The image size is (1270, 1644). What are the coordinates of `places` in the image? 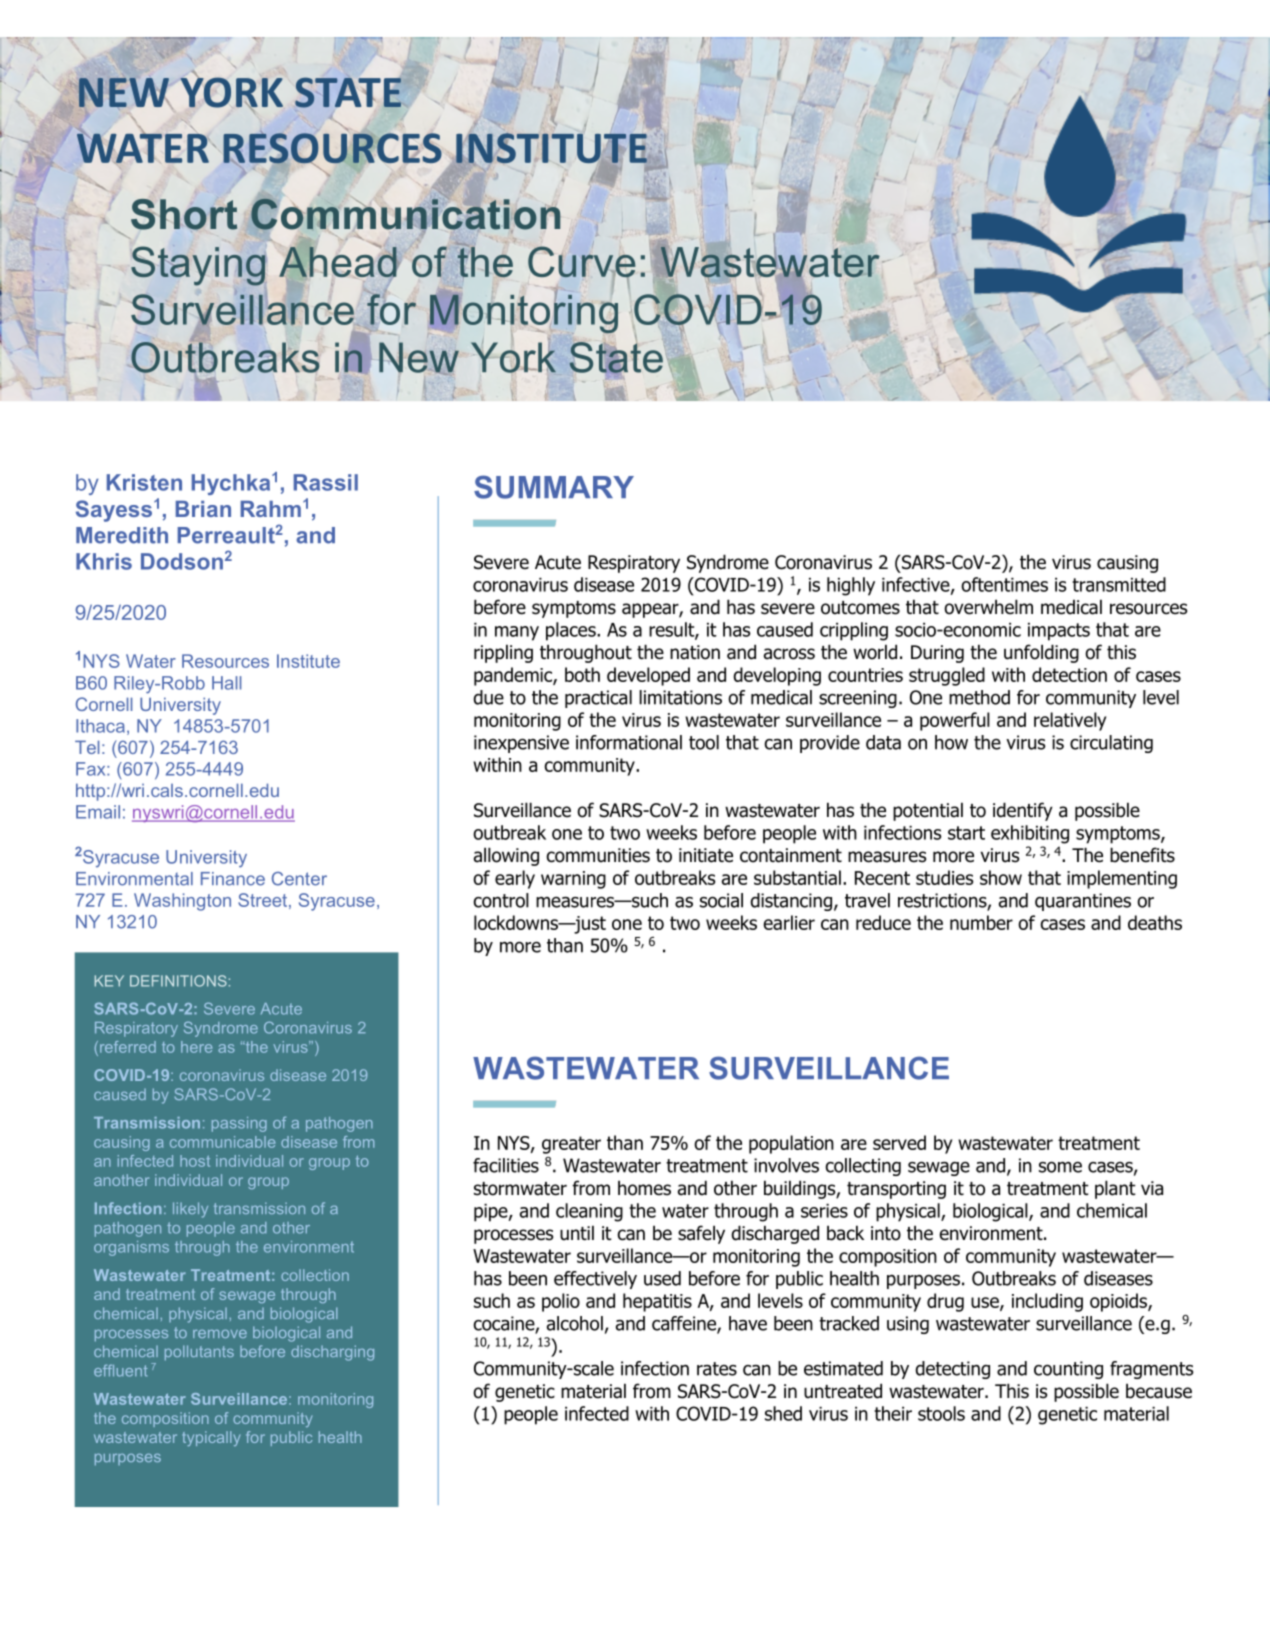 It's located at (572, 631).
